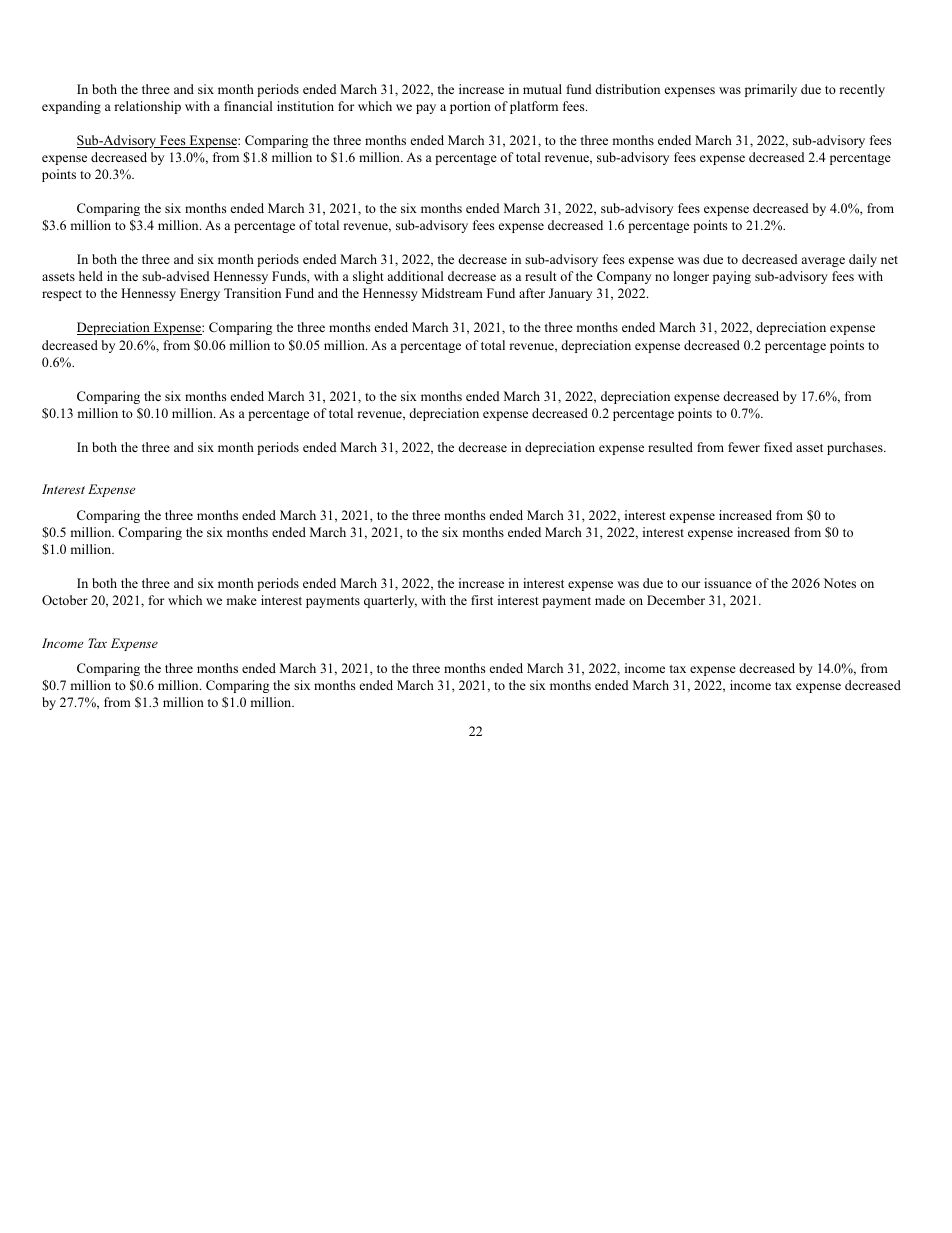 The image size is (952, 1233). I want to click on make, so click(241, 600).
